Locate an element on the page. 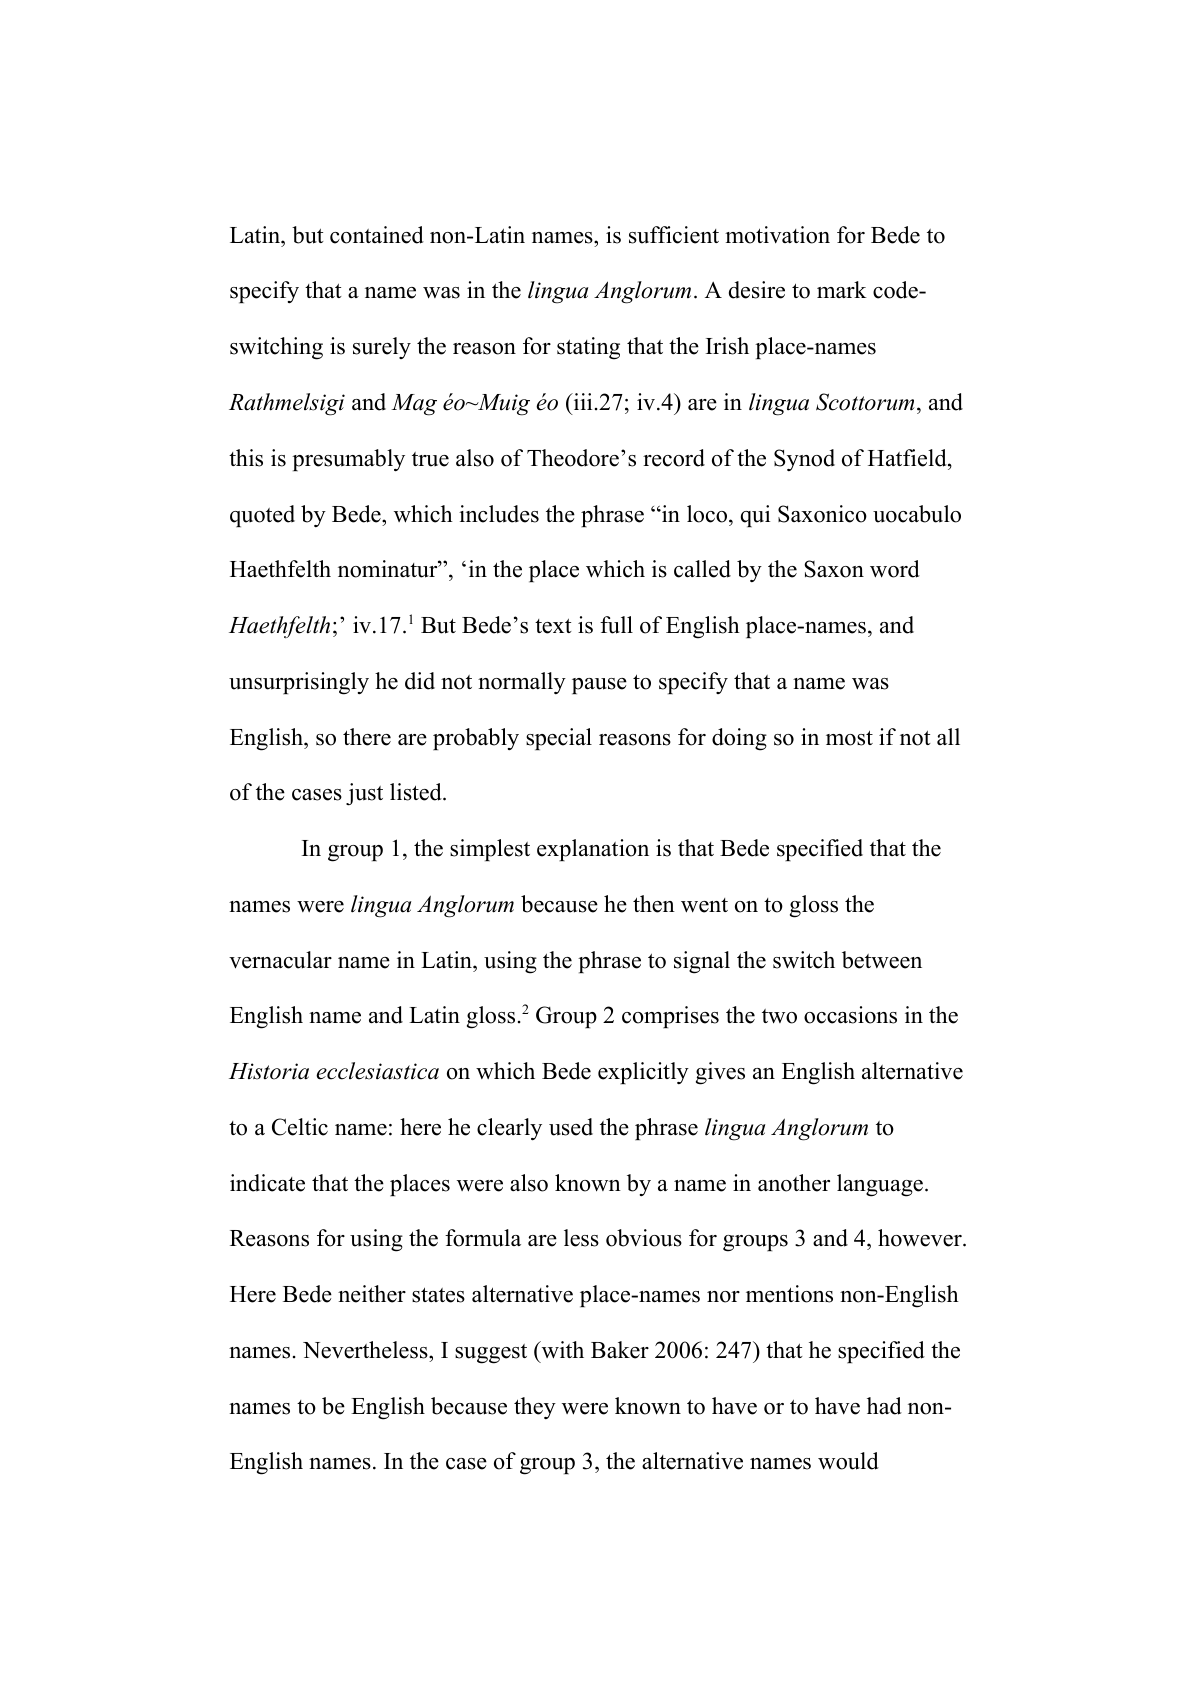  Celtic is located at coordinates (300, 1127).
